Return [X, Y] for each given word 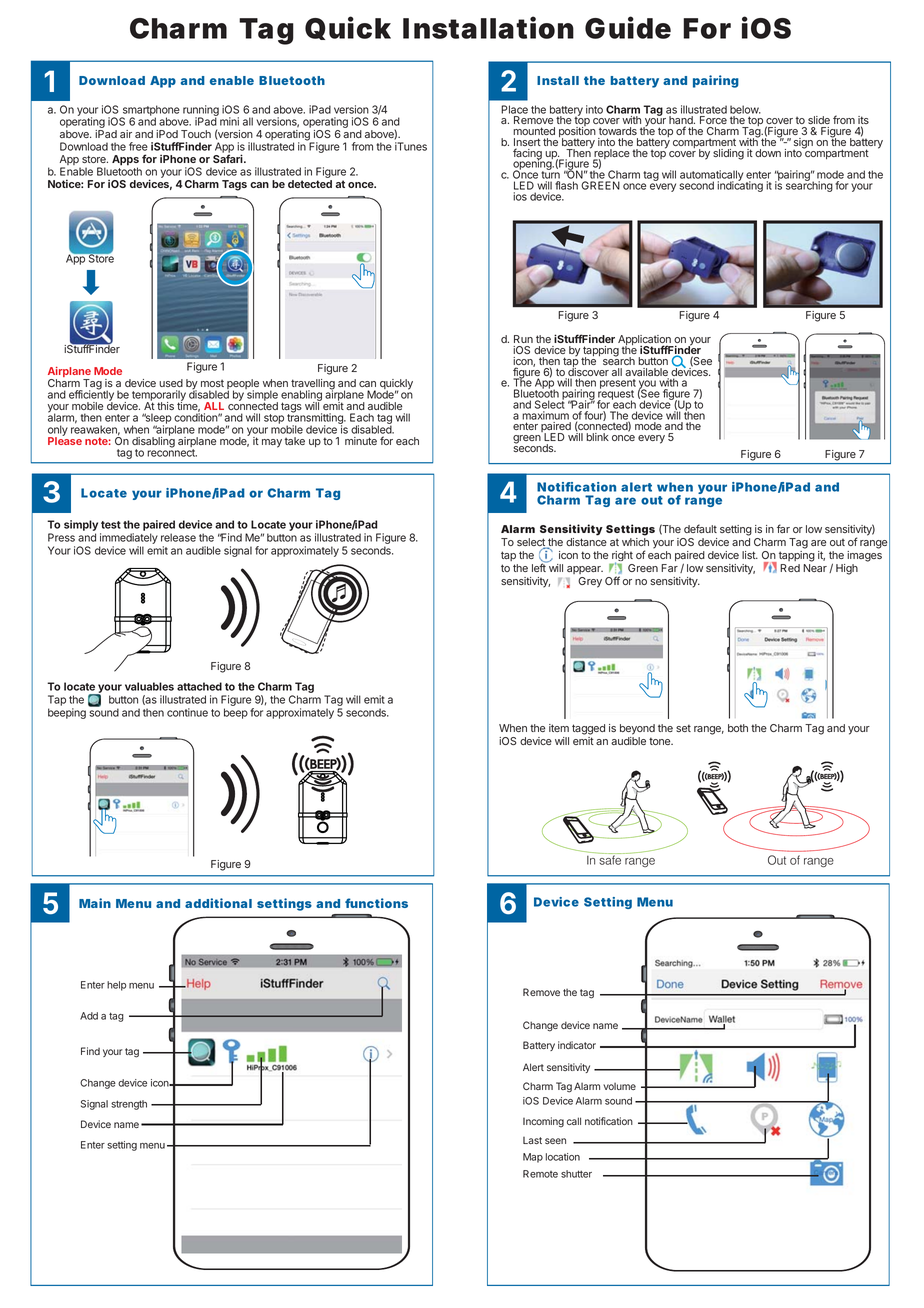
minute [361, 441]
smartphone [150, 111]
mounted [534, 131]
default [700, 528]
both [738, 728]
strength [129, 1105]
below [745, 109]
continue [187, 712]
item [559, 728]
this [165, 406]
